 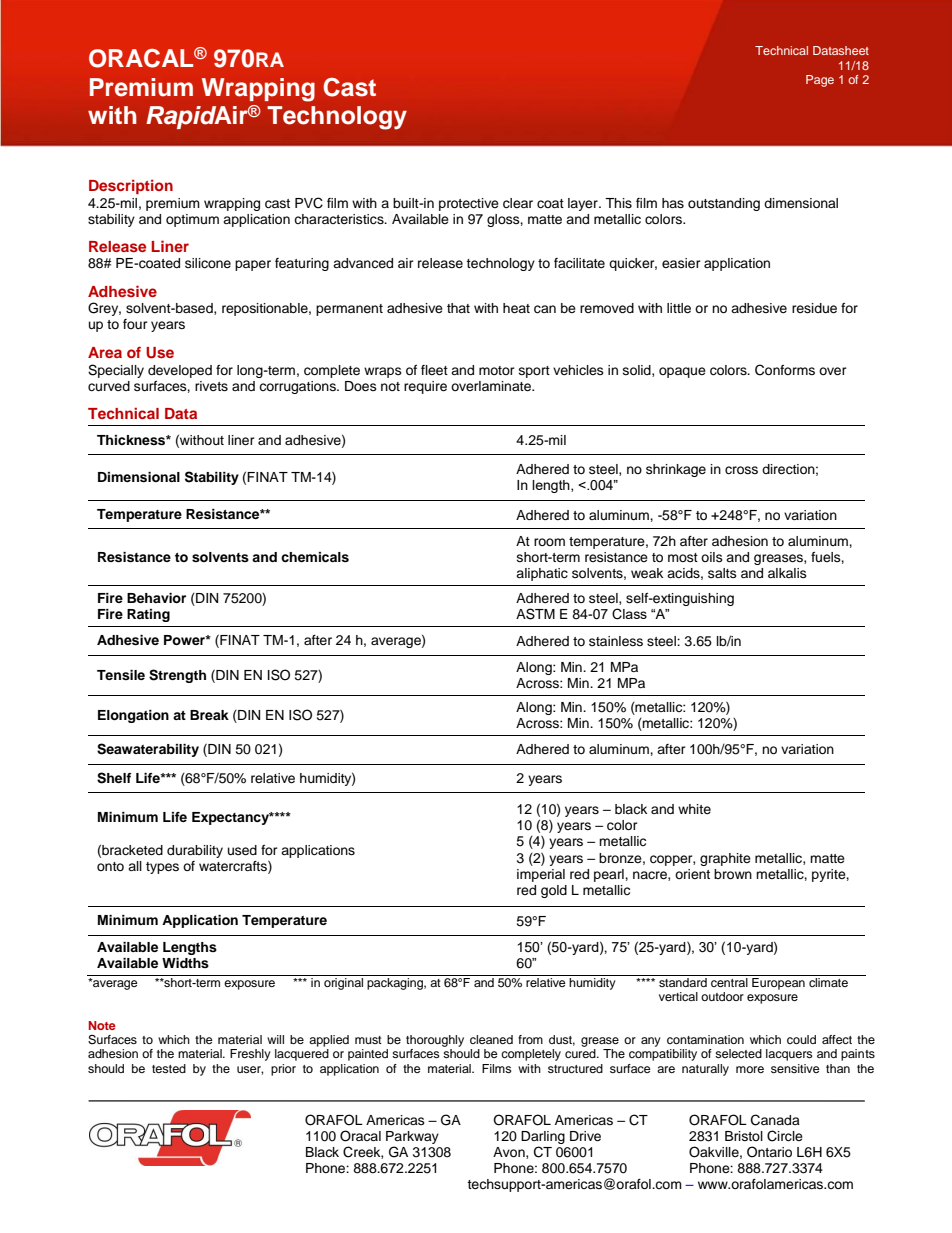 What do you see at coordinates (131, 186) in the page?
I see `Description` at bounding box center [131, 186].
